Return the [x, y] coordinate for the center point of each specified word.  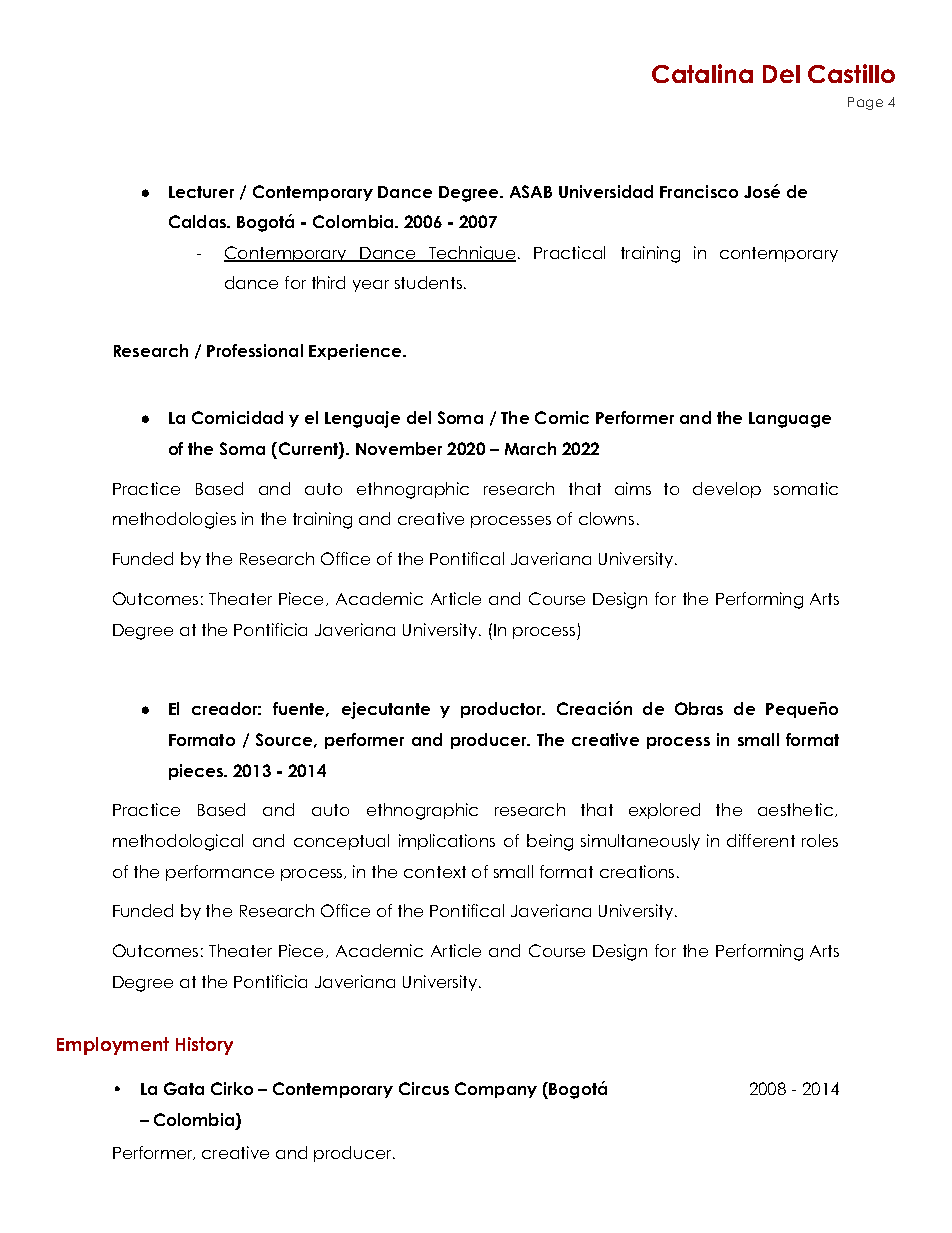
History [204, 1046]
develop [727, 490]
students [428, 282]
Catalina [702, 73]
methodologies [174, 520]
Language [790, 420]
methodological [178, 842]
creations [637, 871]
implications [447, 842]
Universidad [606, 191]
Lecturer [201, 192]
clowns [606, 518]
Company [496, 1090]
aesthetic [797, 810]
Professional [255, 350]
